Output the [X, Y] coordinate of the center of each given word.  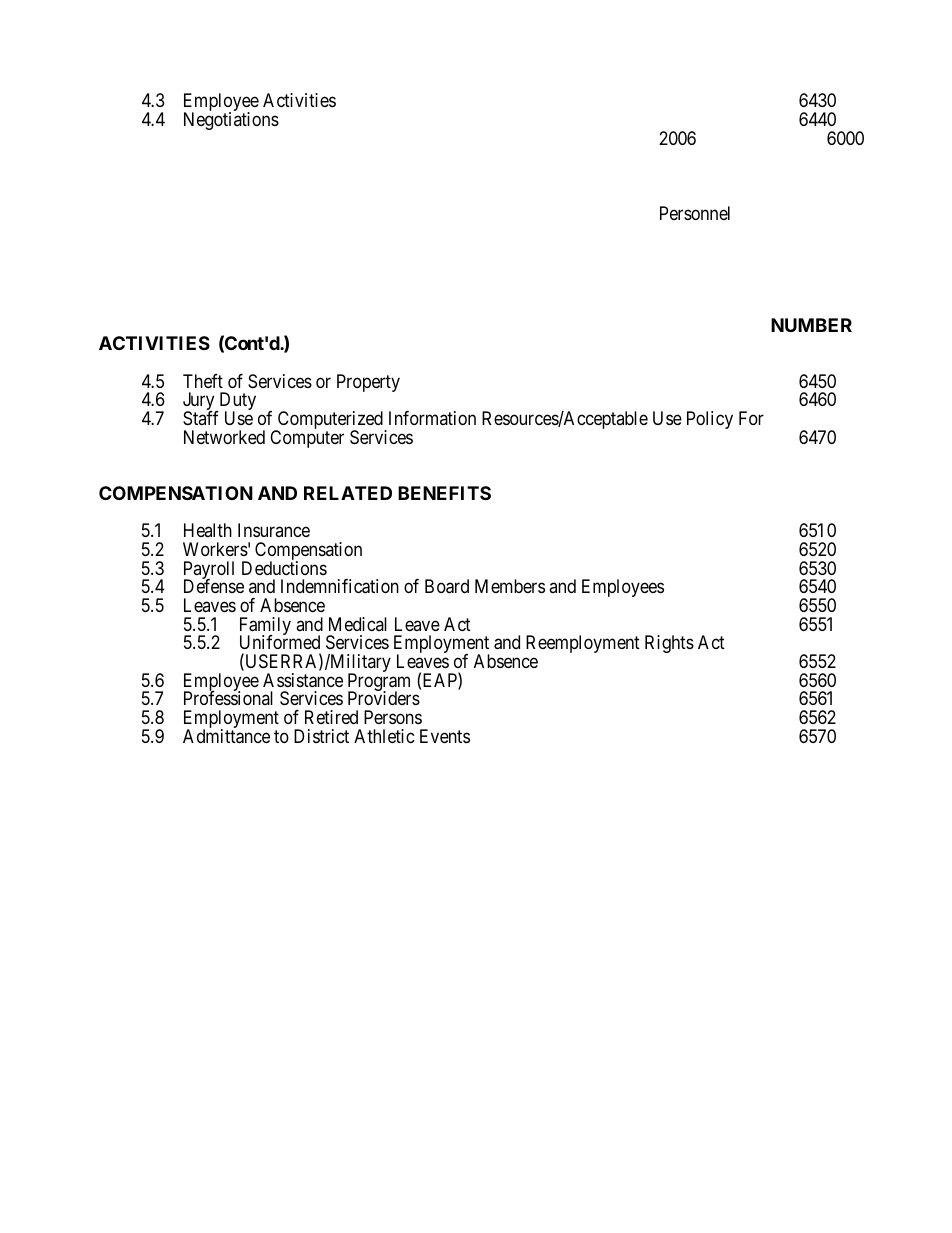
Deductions [284, 568]
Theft [203, 381]
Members [510, 586]
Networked [224, 437]
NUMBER [811, 325]
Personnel [695, 213]
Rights [669, 644]
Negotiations [231, 121]
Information [432, 418]
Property [368, 383]
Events [445, 736]
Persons [393, 717]
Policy [710, 420]
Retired [331, 717]
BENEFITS [444, 493]
